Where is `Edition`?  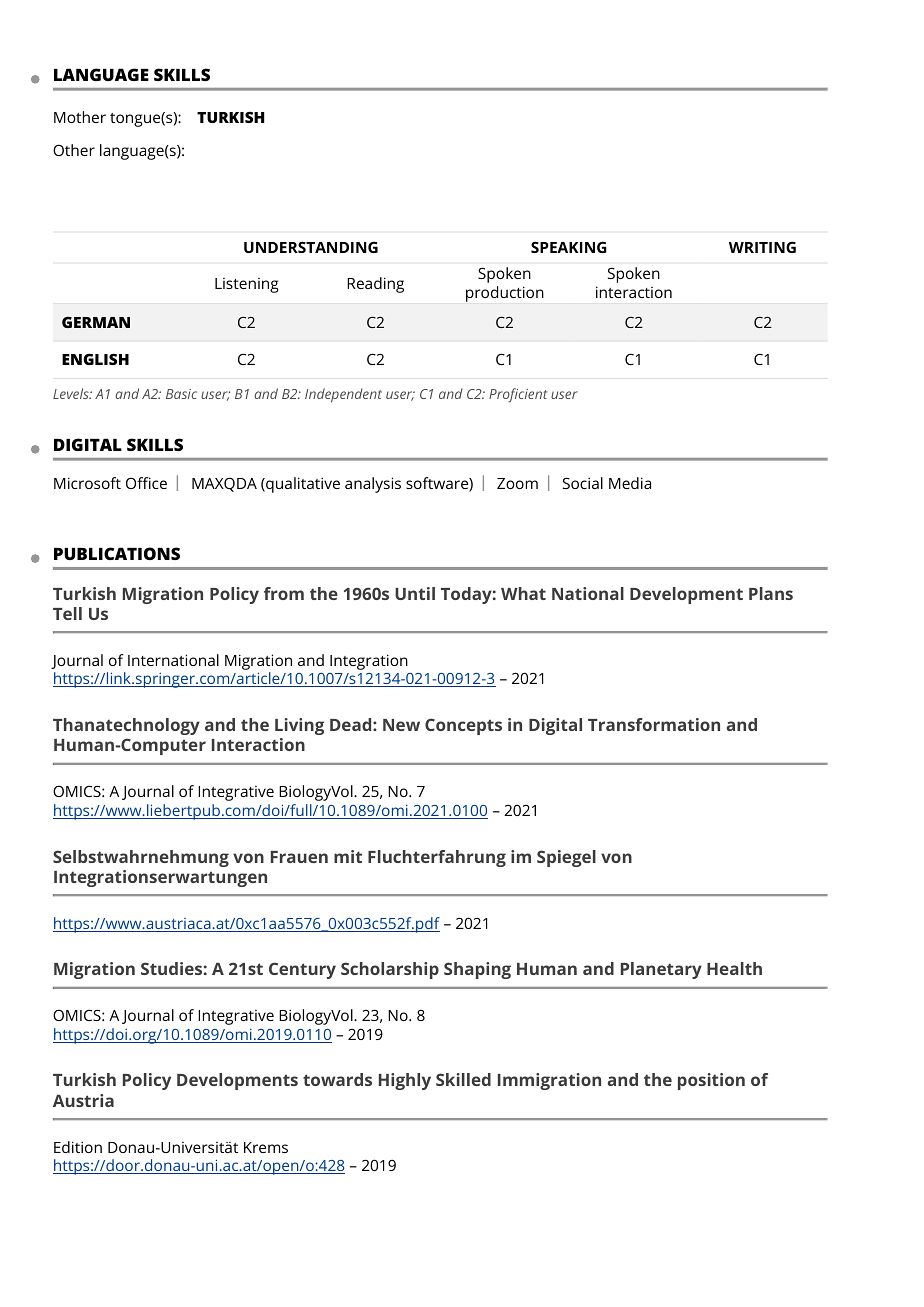
Edition is located at coordinates (78, 1147).
